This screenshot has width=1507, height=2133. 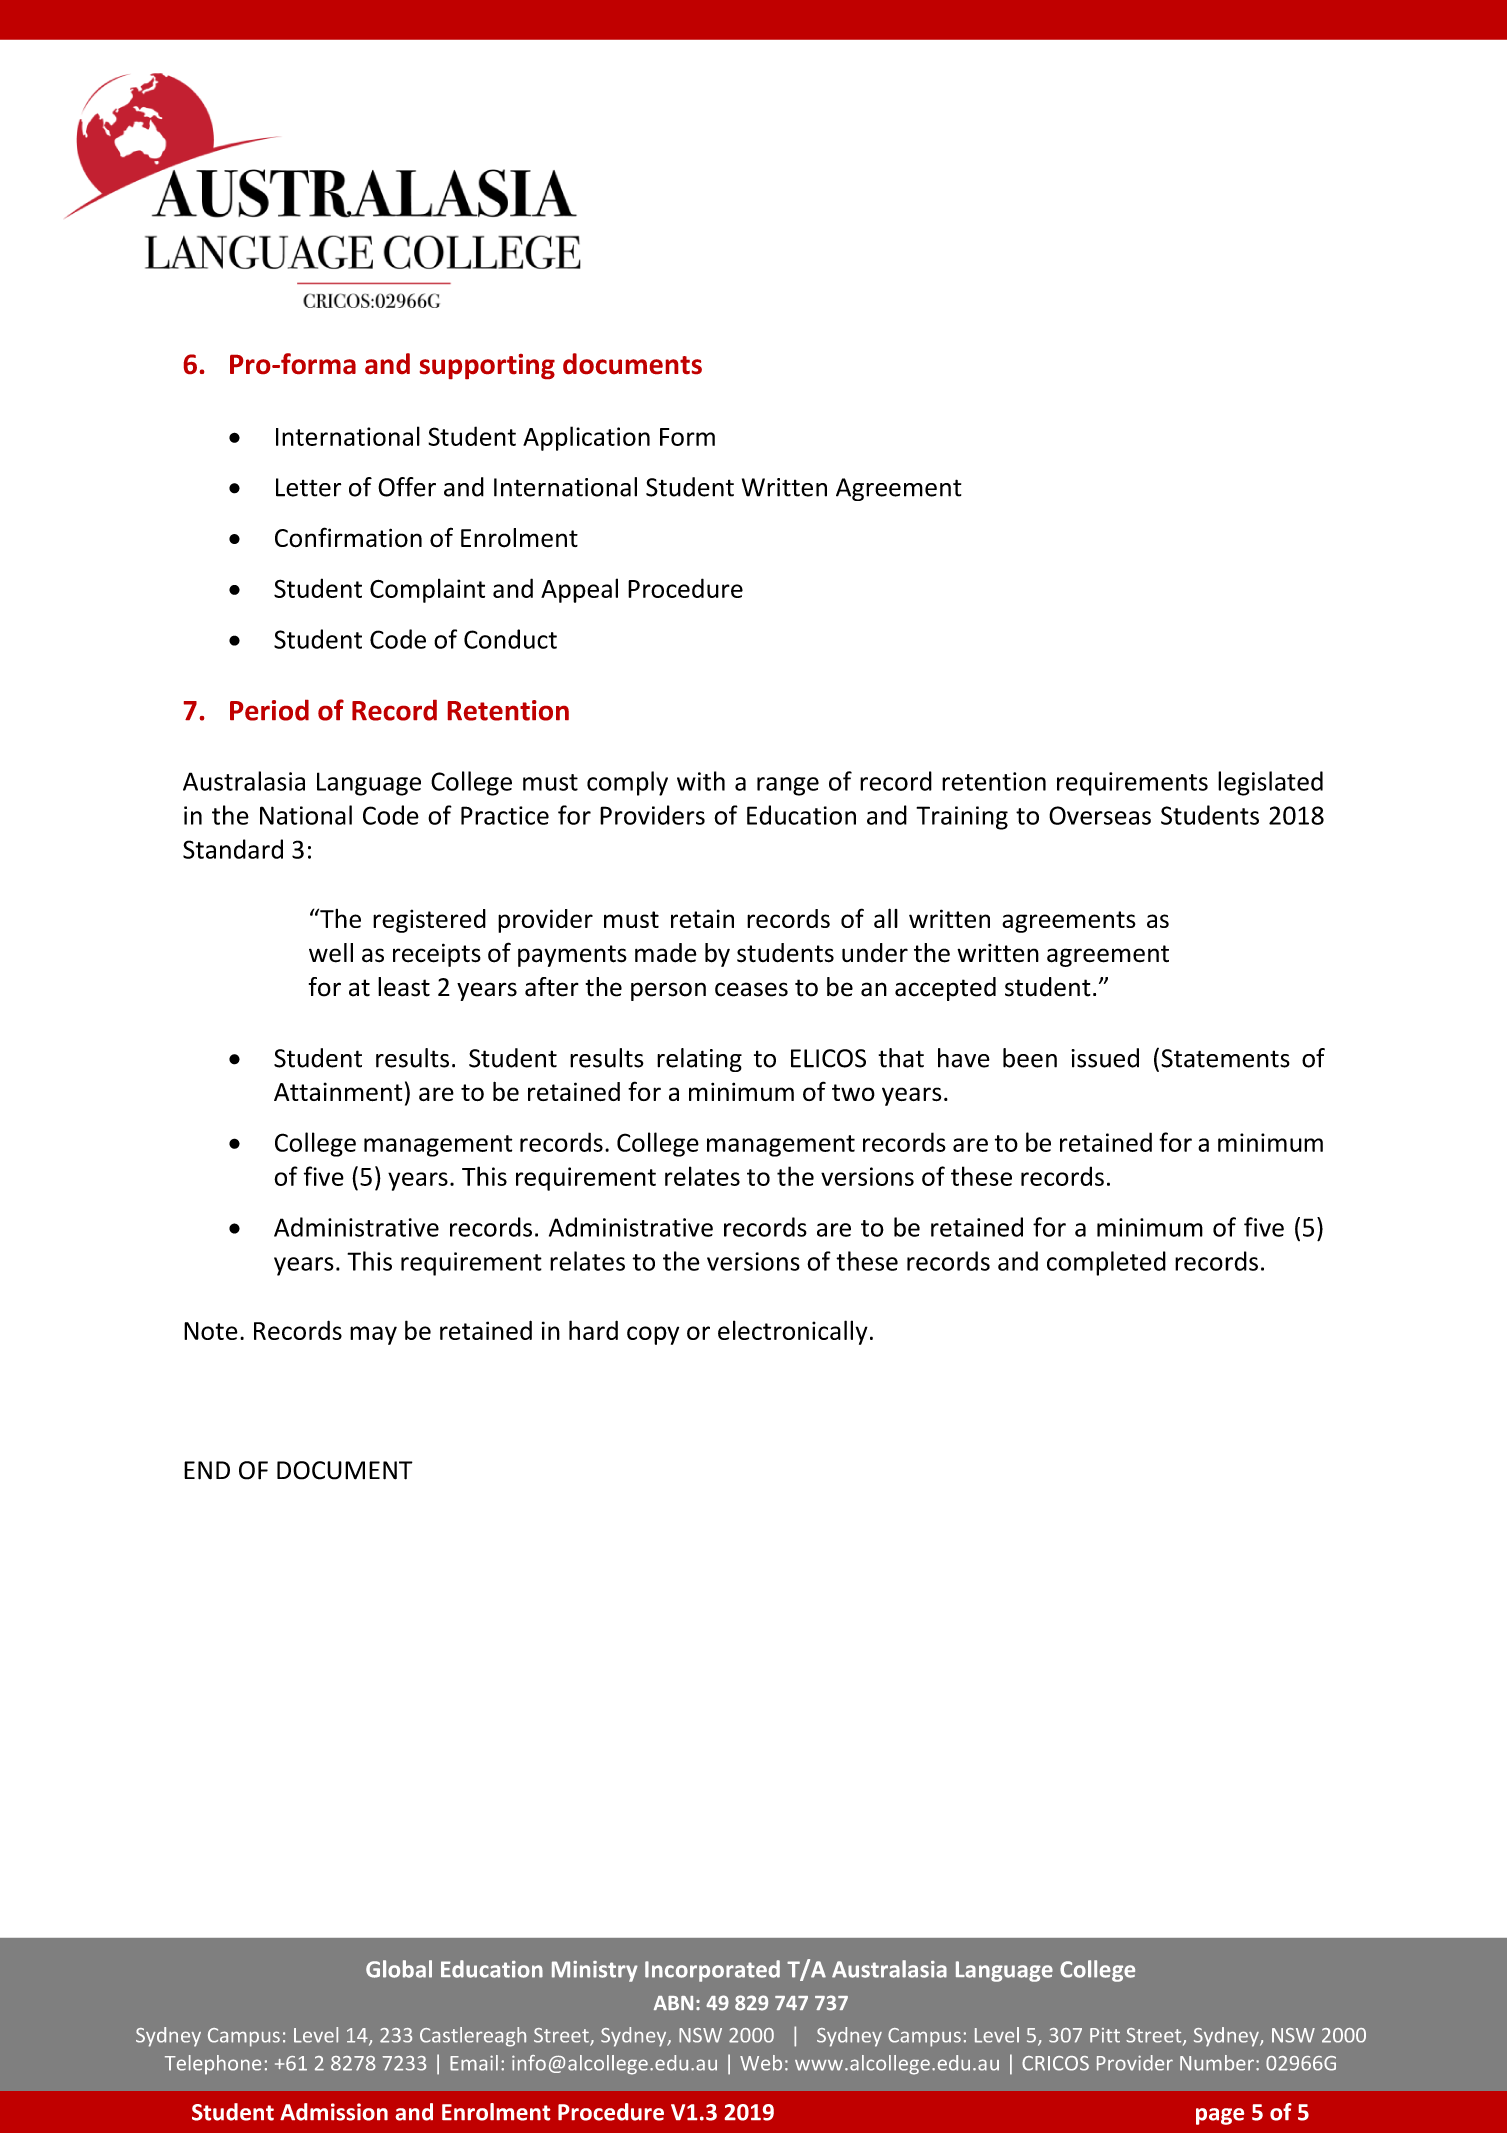 I want to click on ceases, so click(x=751, y=989).
